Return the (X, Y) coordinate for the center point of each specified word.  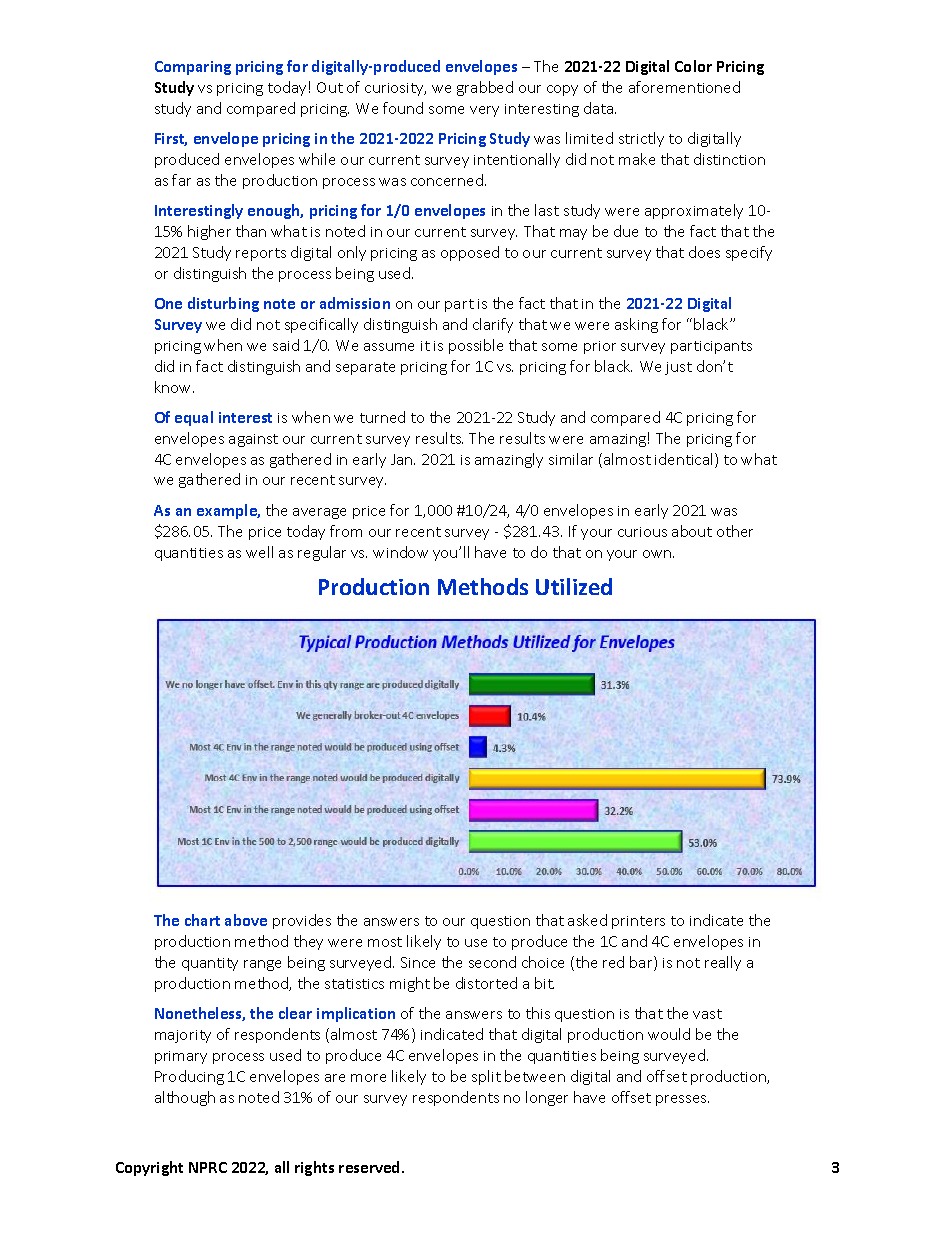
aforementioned (684, 87)
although (185, 1098)
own (658, 554)
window (400, 552)
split (486, 1077)
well (259, 552)
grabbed (485, 88)
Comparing (193, 68)
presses (682, 1100)
